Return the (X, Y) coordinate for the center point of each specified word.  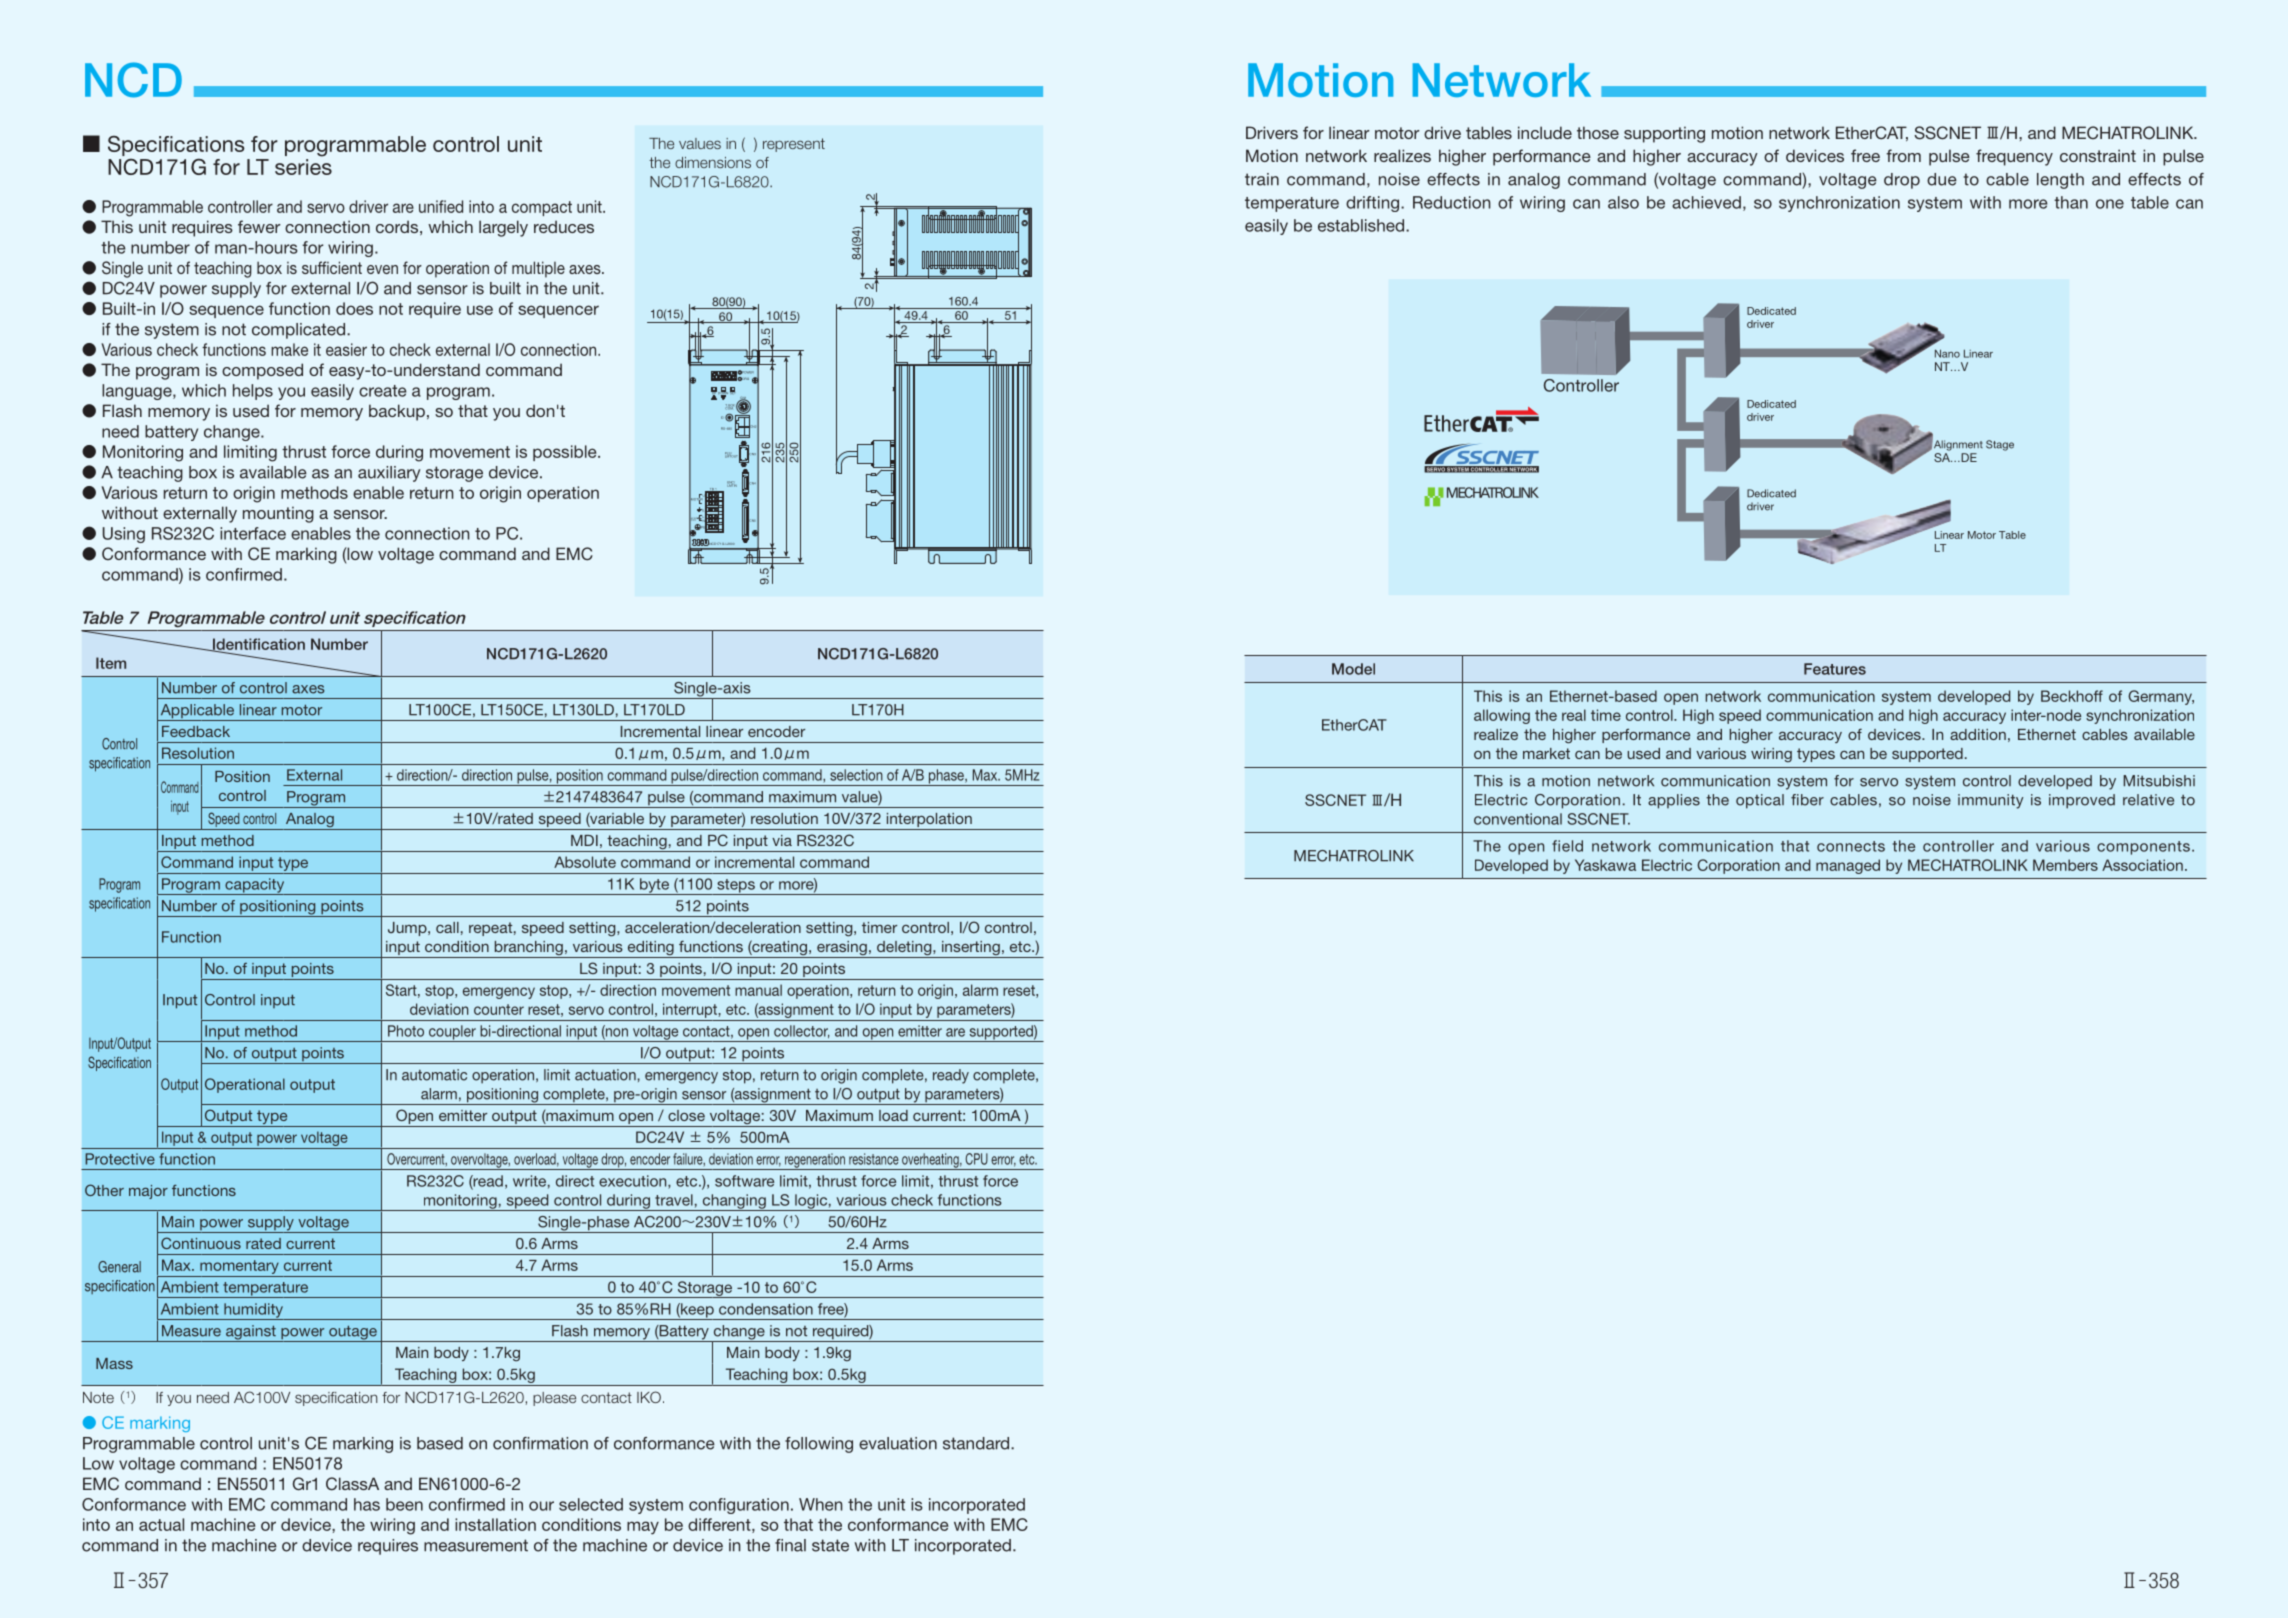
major (148, 1192)
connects (1851, 846)
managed (1848, 866)
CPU (977, 1159)
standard (977, 1443)
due (1942, 179)
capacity (255, 886)
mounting (278, 514)
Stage (2000, 445)
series (303, 167)
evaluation (898, 1443)
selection (856, 775)
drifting (1374, 204)
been (404, 1504)
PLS (729, 454)
